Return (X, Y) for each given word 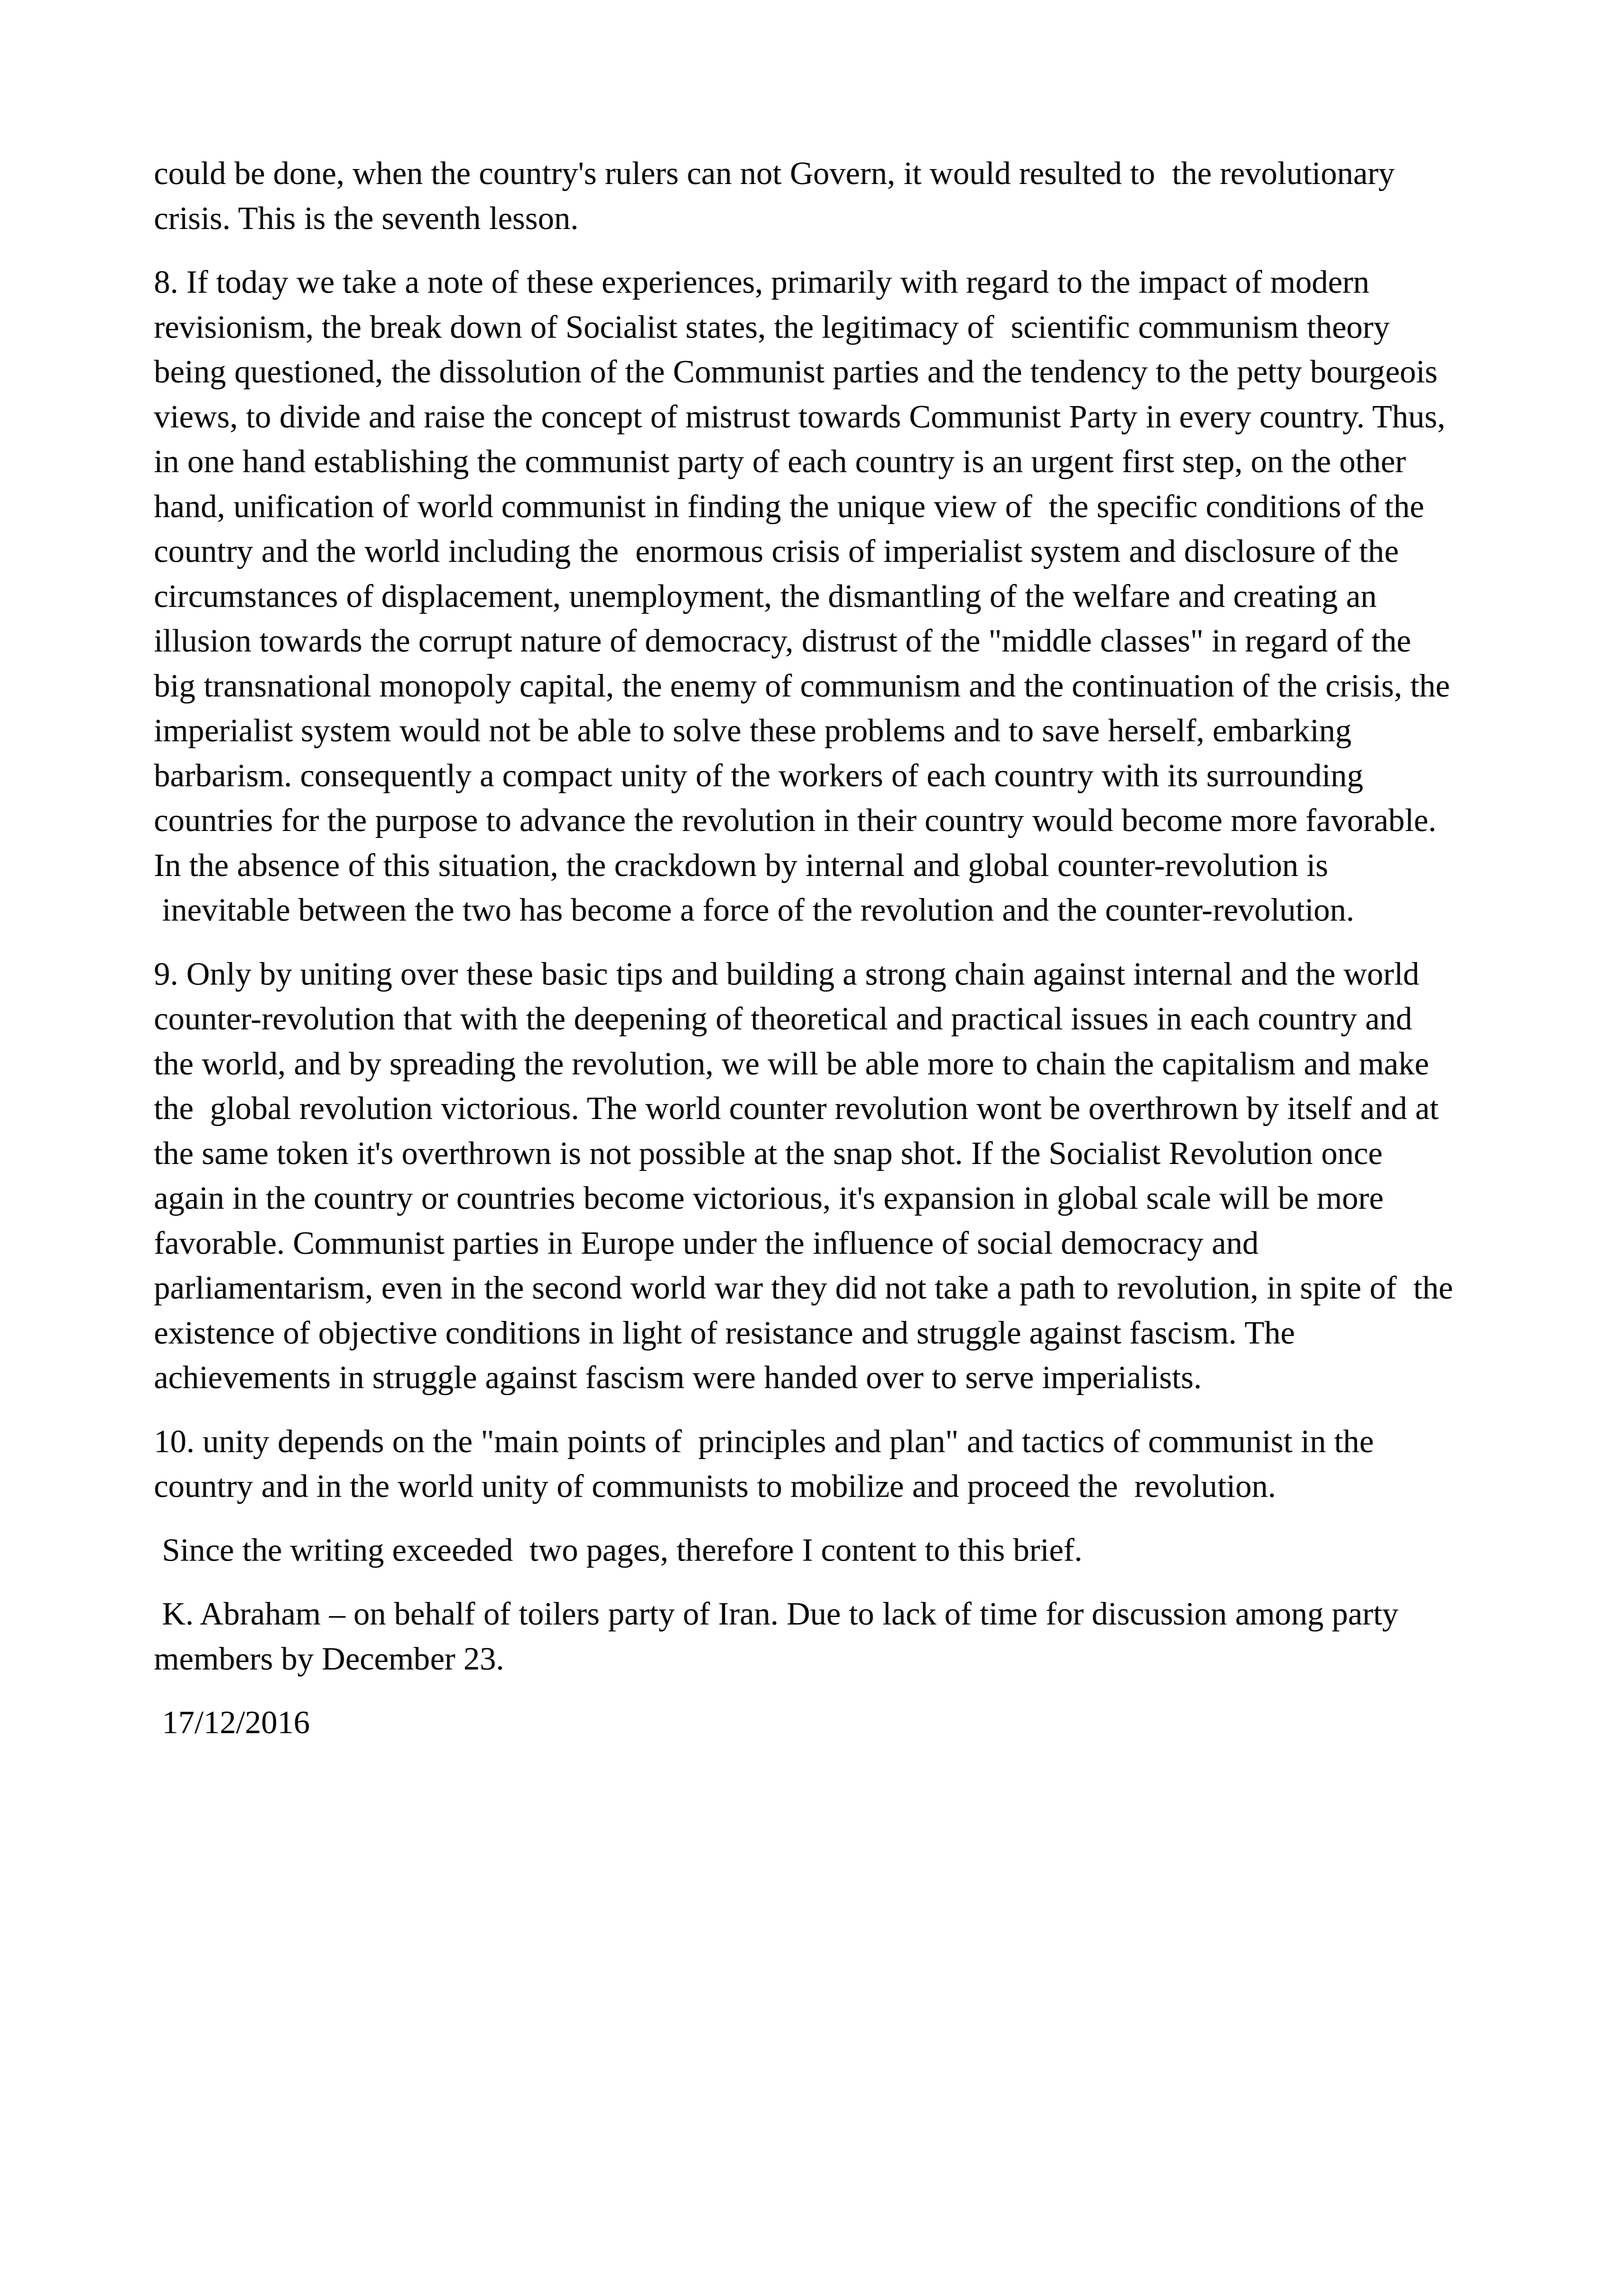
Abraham (260, 1613)
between (352, 909)
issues (1109, 1019)
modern (1320, 281)
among (1279, 1620)
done (305, 173)
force (736, 909)
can (710, 176)
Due (813, 1614)
